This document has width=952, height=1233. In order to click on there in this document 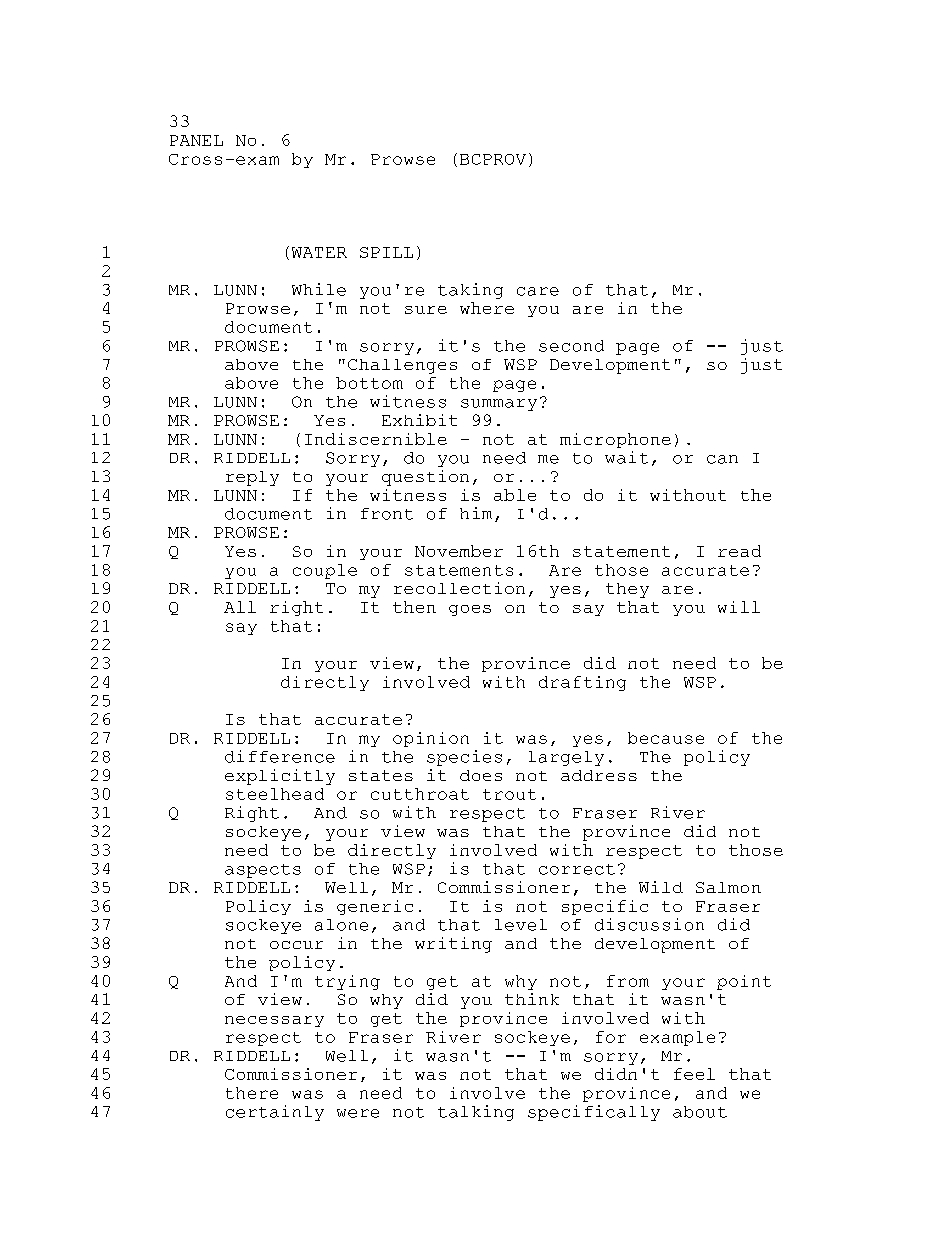, I will do `click(252, 1093)`.
